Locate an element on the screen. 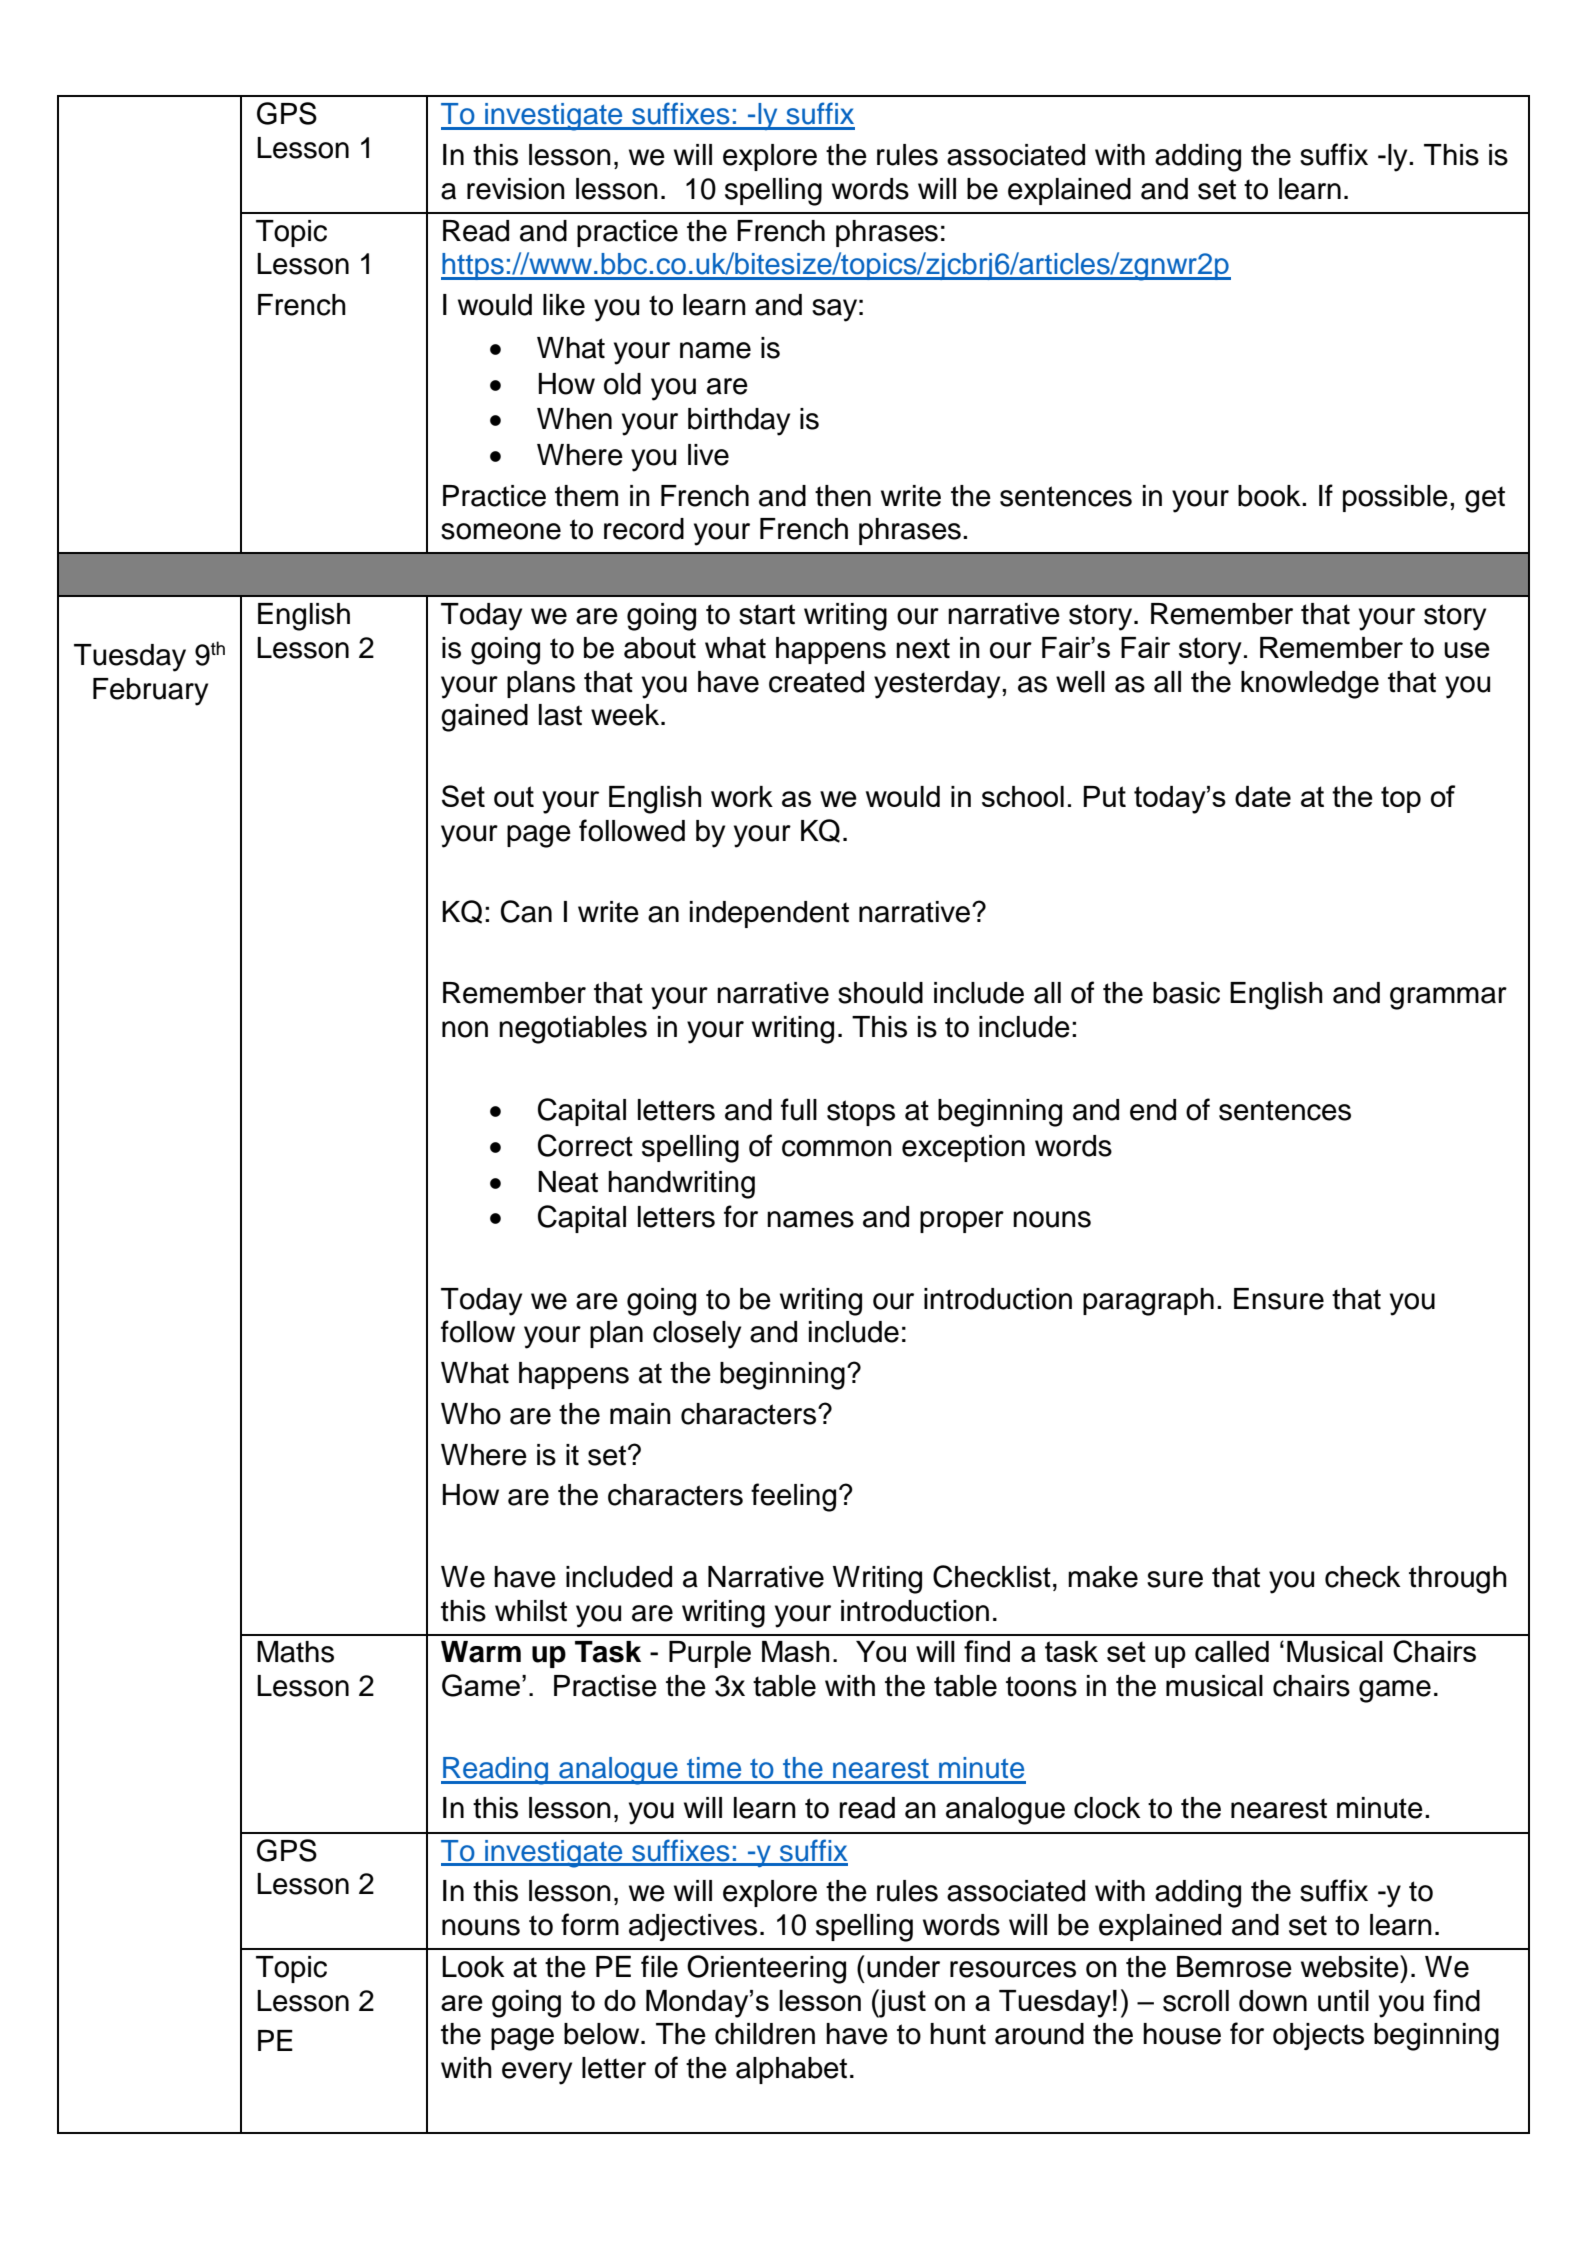 The image size is (1584, 2241). children is located at coordinates (765, 2034).
